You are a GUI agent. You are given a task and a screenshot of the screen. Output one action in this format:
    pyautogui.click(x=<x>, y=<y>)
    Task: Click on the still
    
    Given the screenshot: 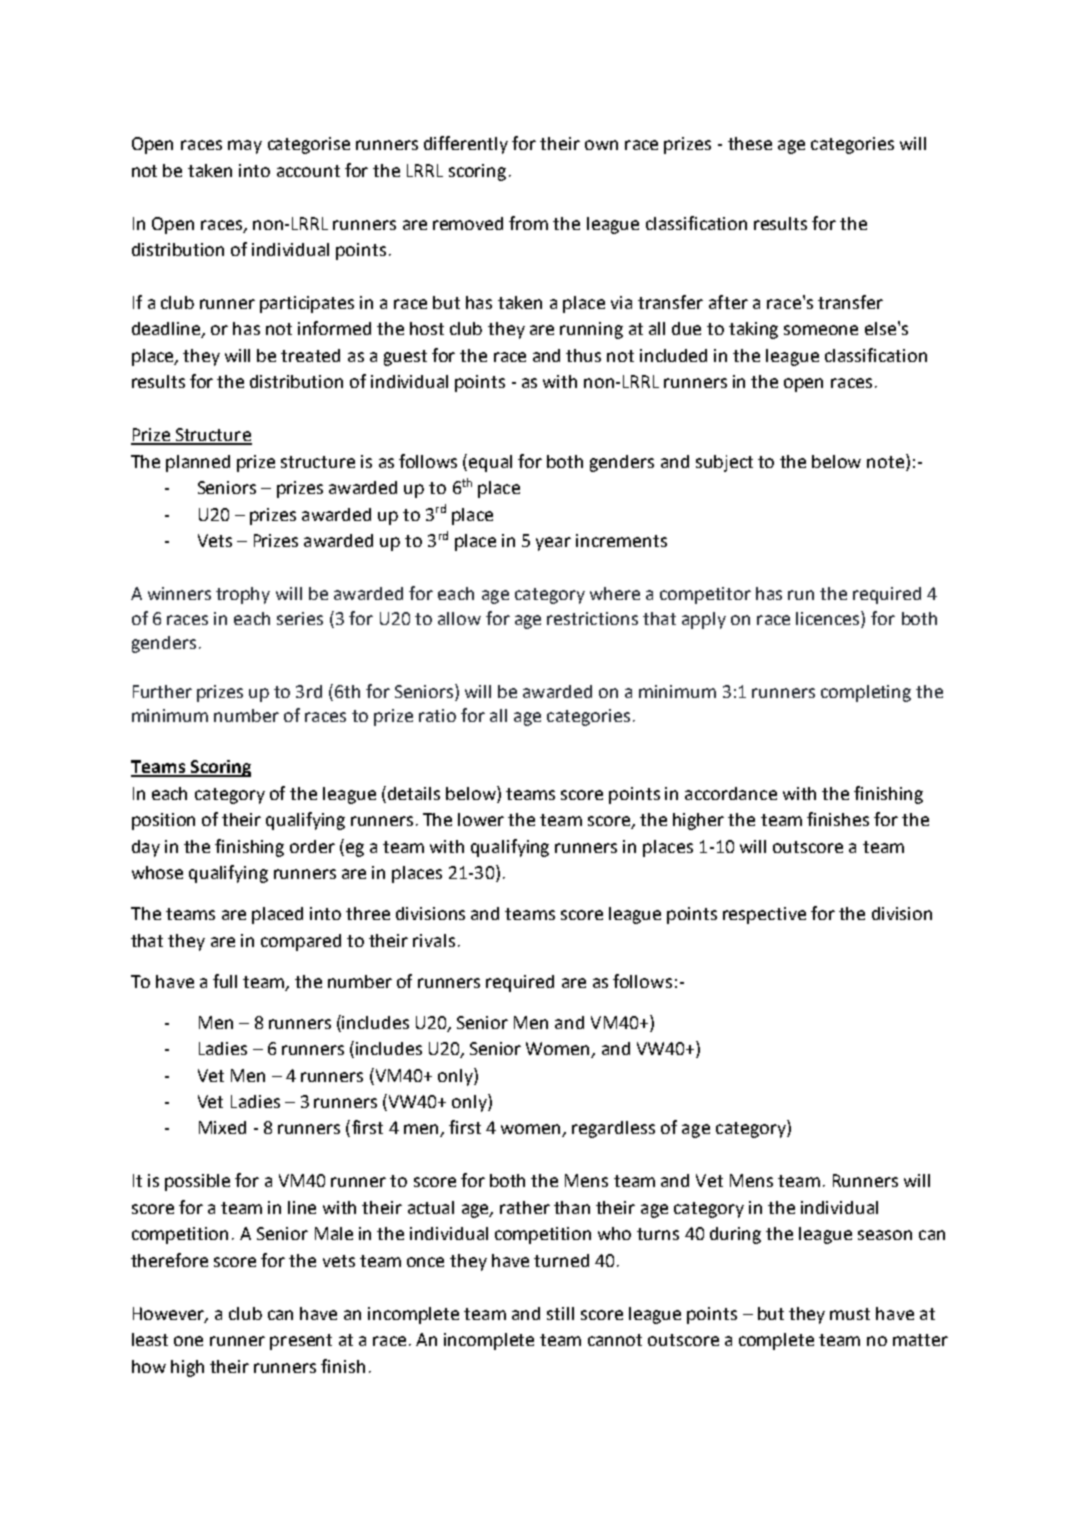 What is the action you would take?
    pyautogui.click(x=560, y=1313)
